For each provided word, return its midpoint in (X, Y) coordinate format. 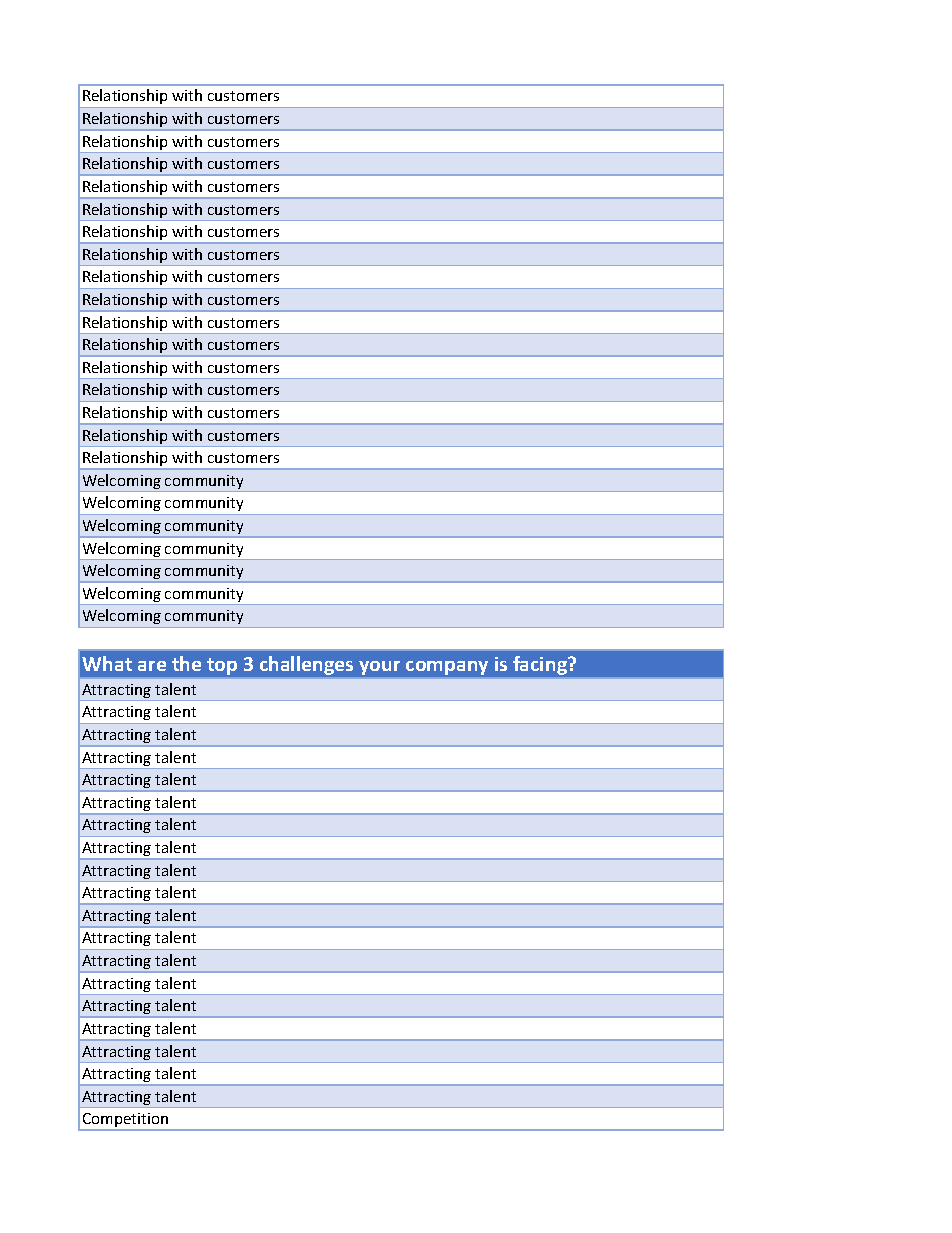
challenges (306, 665)
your (379, 668)
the (186, 663)
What (107, 663)
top (222, 666)
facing (541, 665)
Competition (125, 1121)
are (152, 666)
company (447, 668)
